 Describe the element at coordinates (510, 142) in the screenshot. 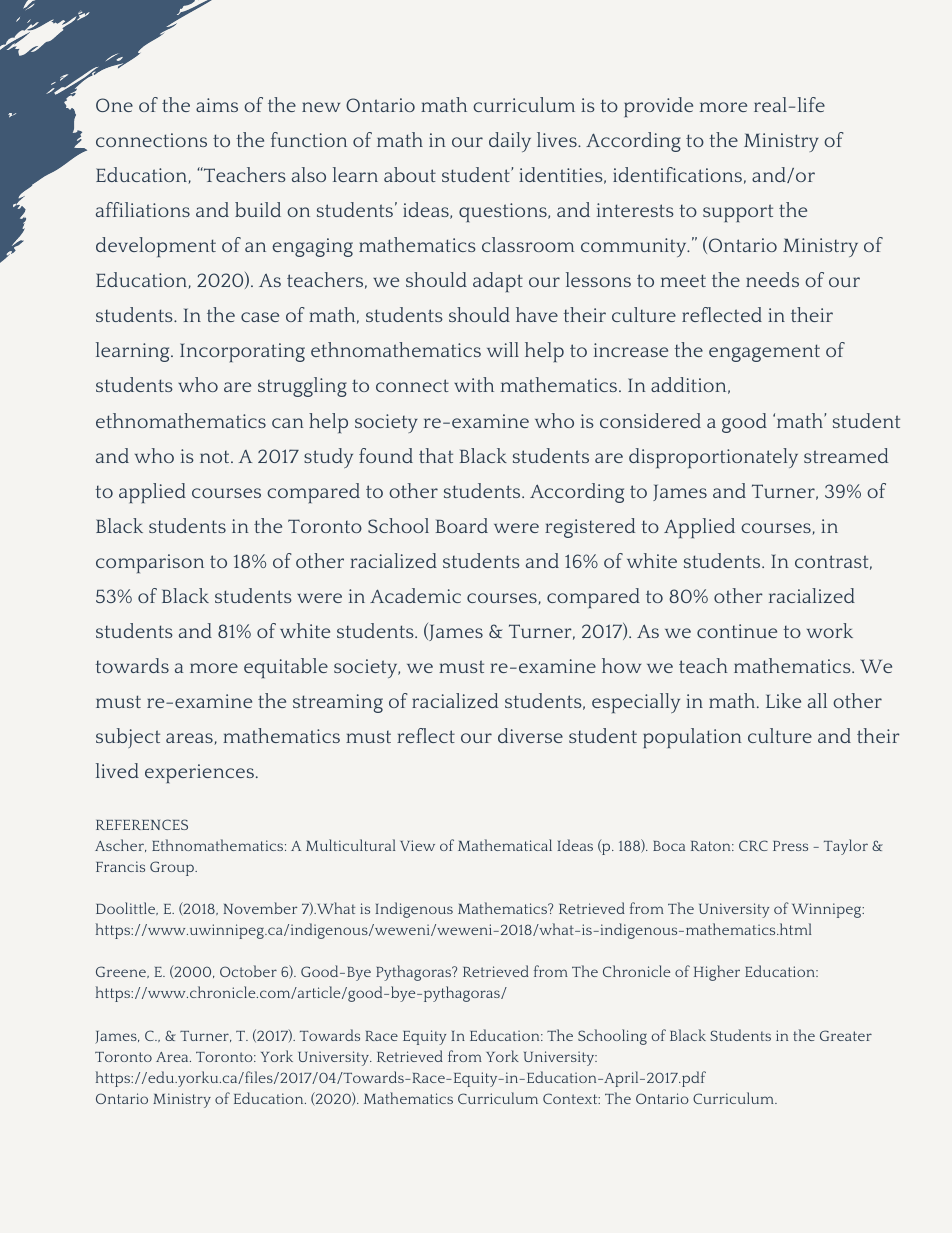

I see `daily` at that location.
